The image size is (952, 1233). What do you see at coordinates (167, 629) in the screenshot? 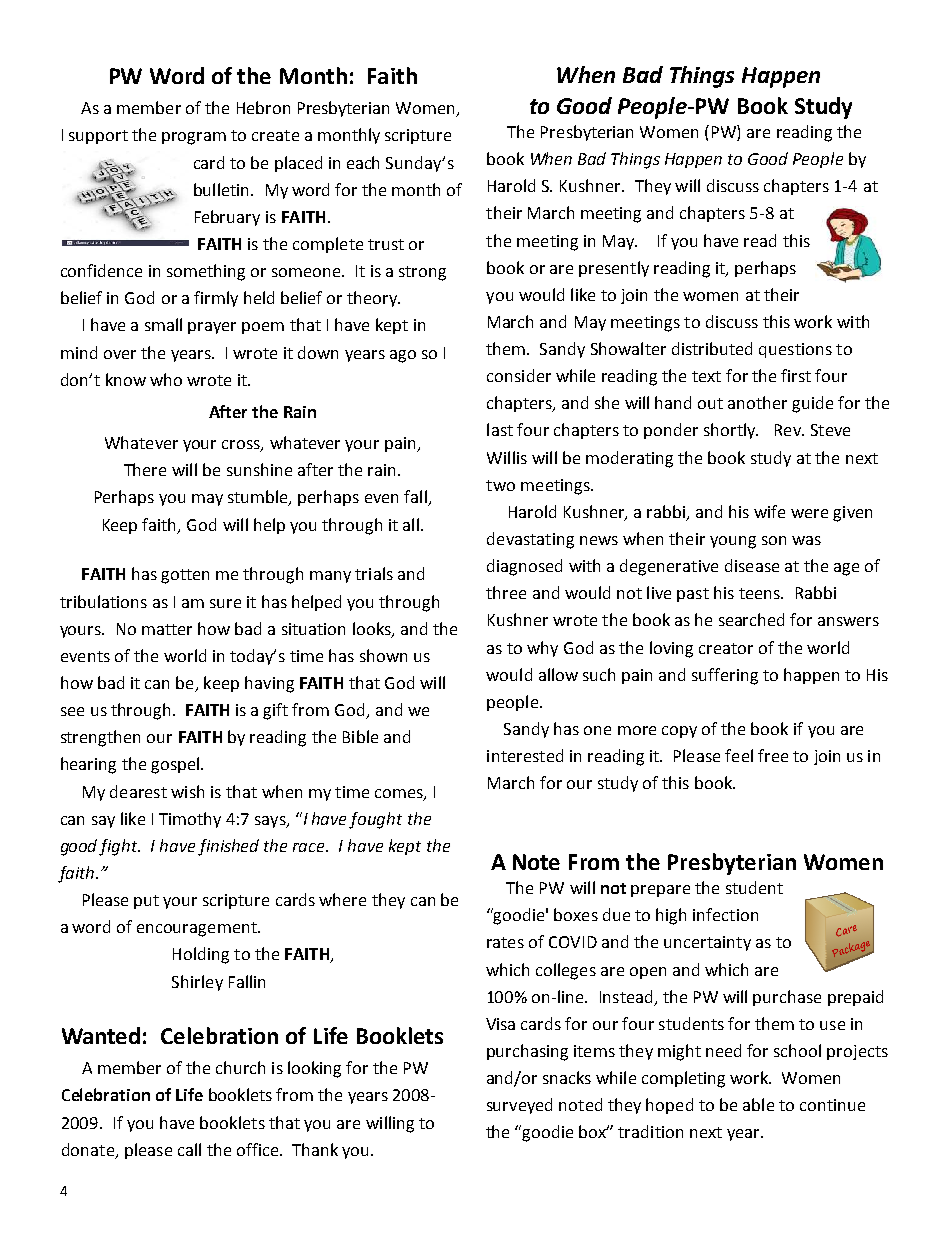
I see `matter` at bounding box center [167, 629].
